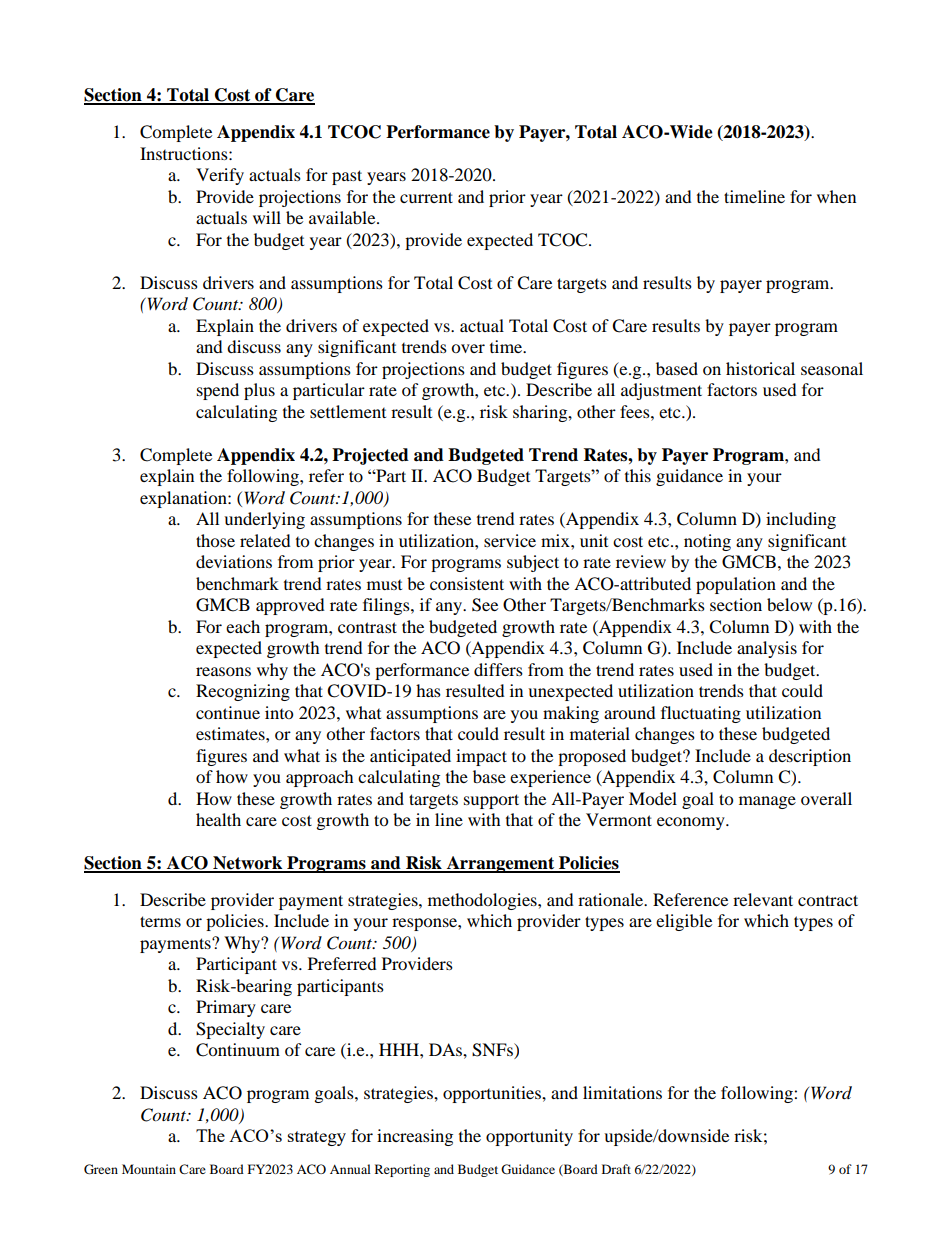  What do you see at coordinates (760, 368) in the page?
I see `historical` at bounding box center [760, 368].
